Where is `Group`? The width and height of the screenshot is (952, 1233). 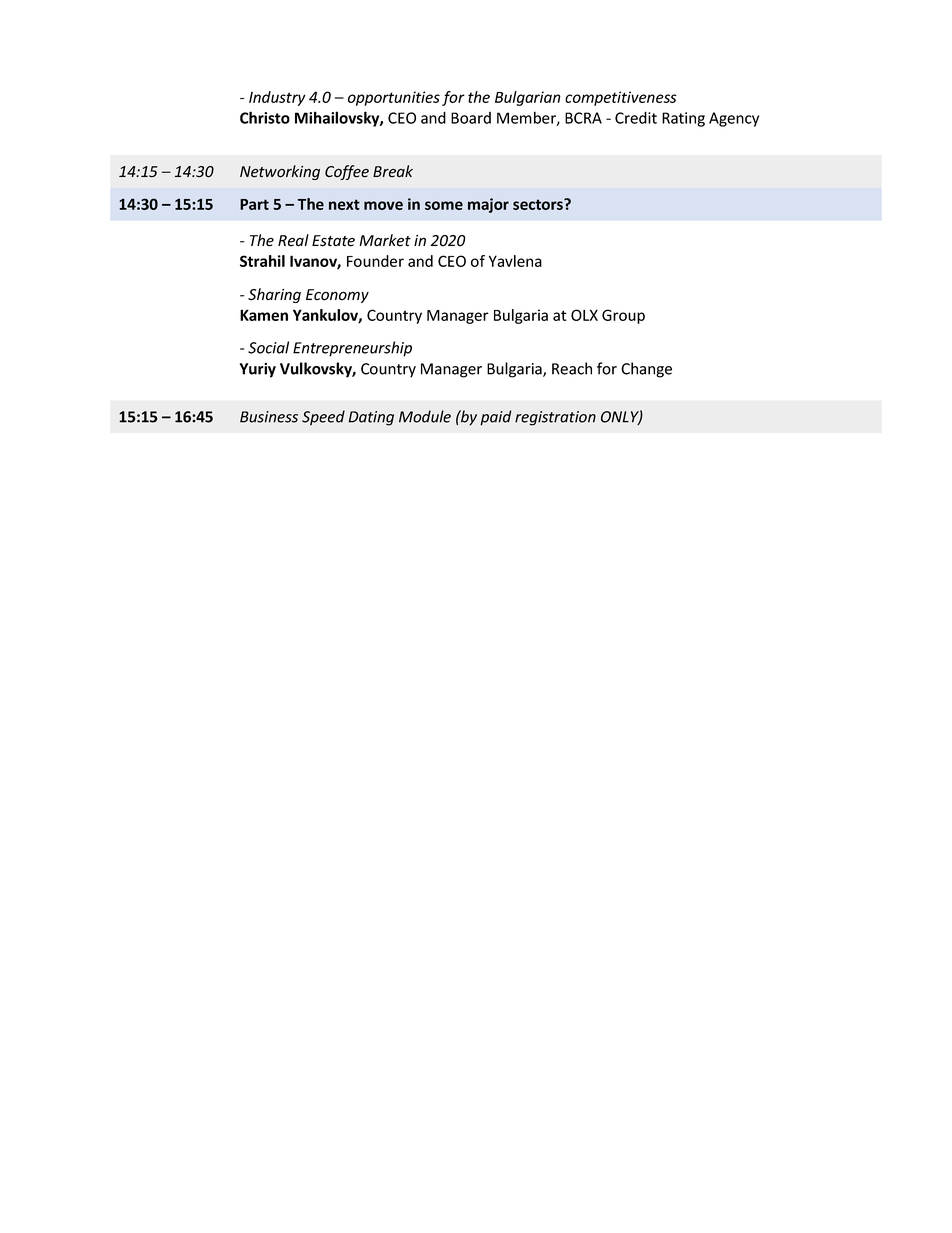
Group is located at coordinates (623, 316).
